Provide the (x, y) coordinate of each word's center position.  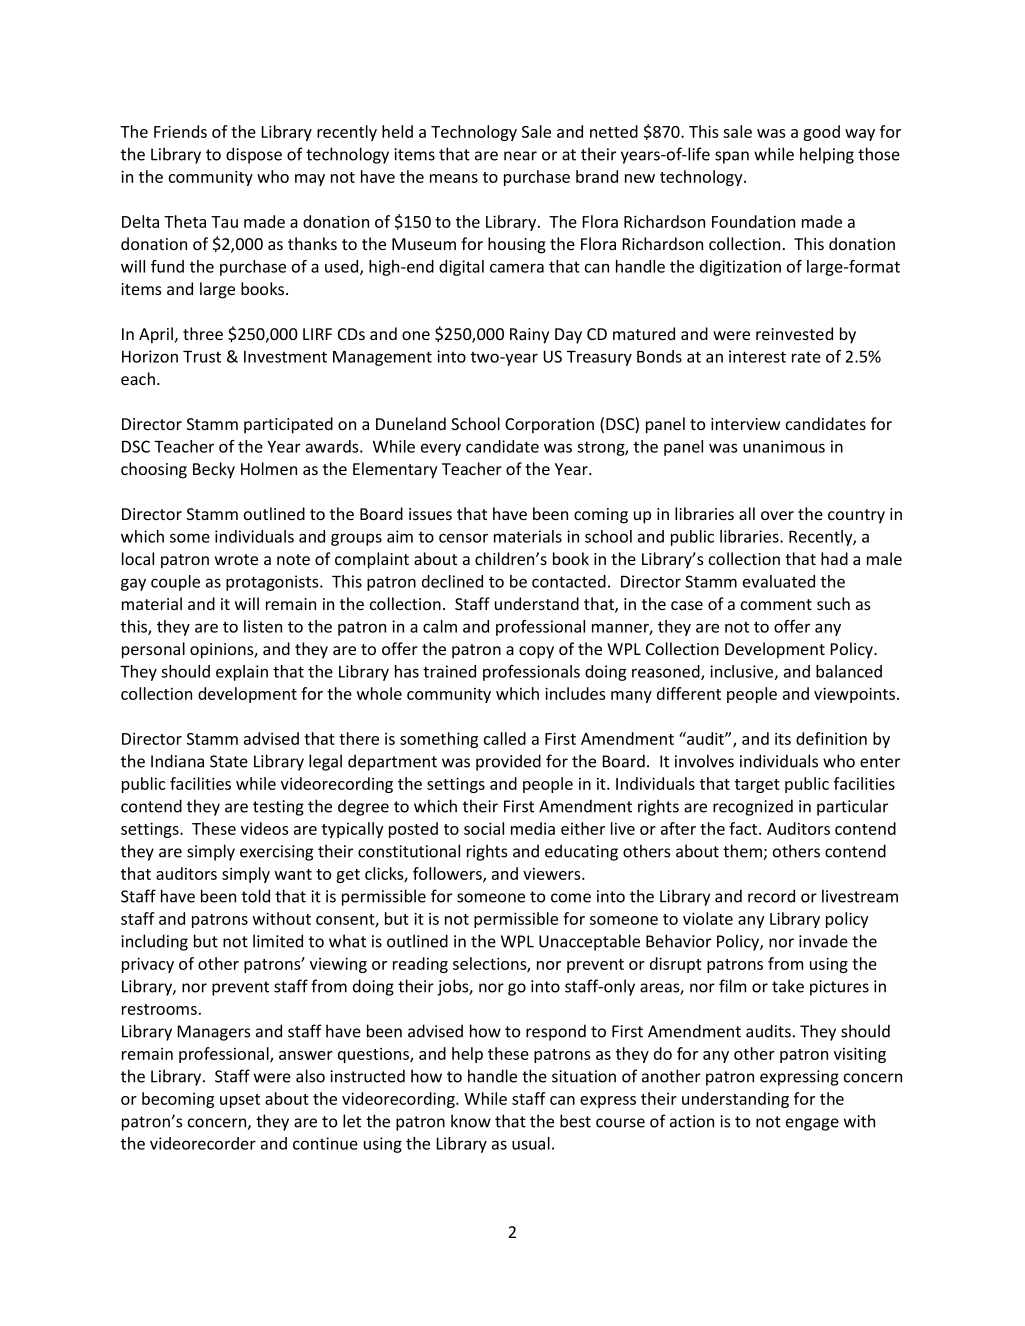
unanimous (784, 446)
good (821, 133)
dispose (254, 155)
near (520, 156)
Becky (214, 470)
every (441, 449)
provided (508, 762)
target (757, 786)
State (229, 761)
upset (240, 1101)
